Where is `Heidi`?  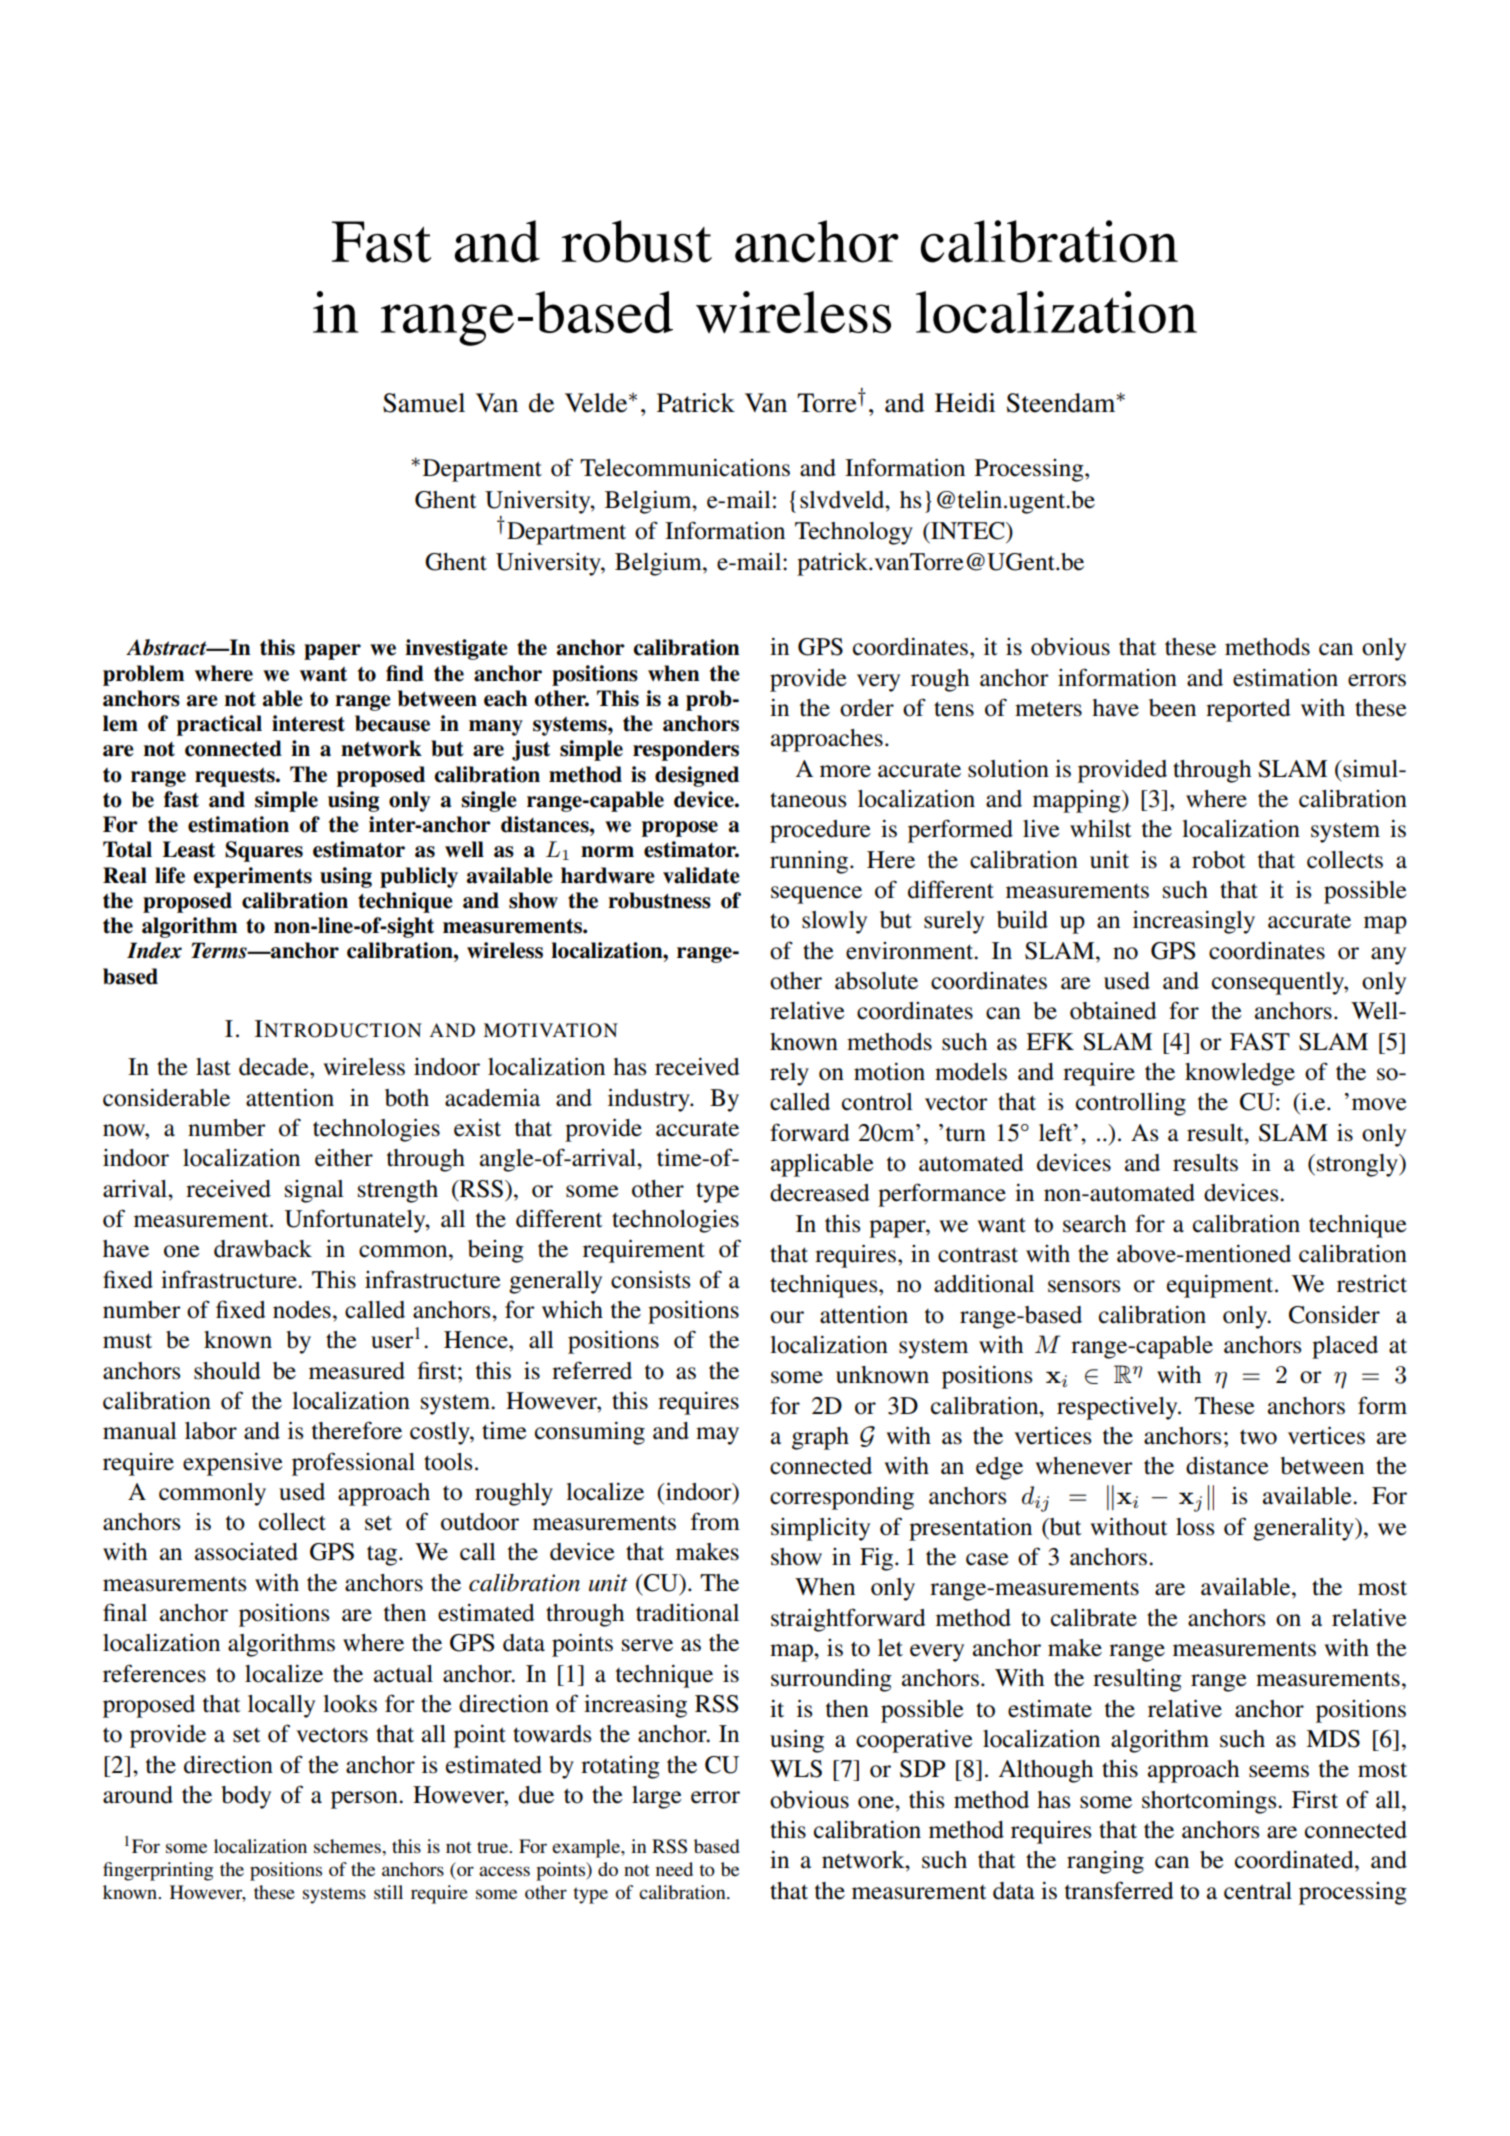
Heidi is located at coordinates (965, 403).
